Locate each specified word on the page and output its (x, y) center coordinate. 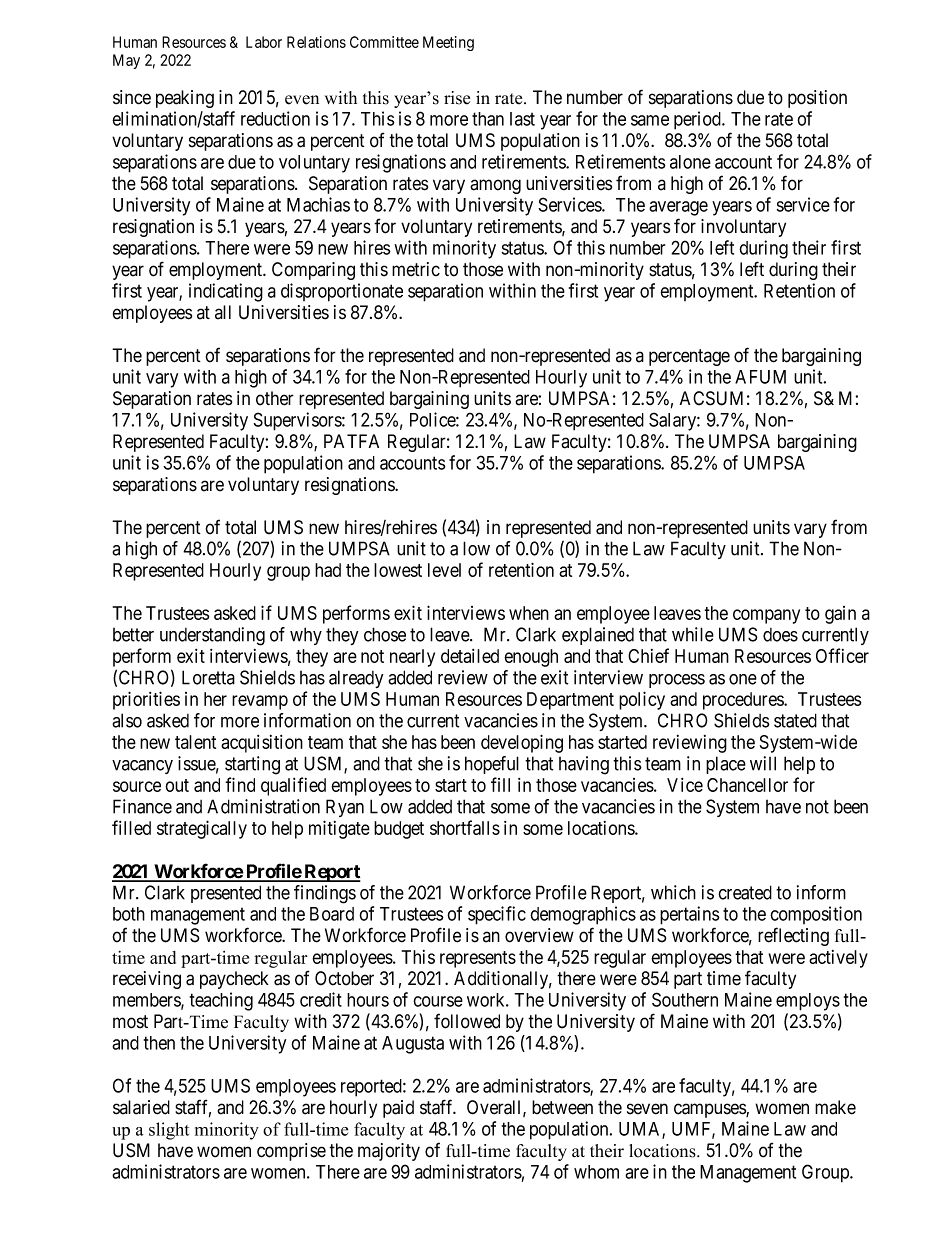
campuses (710, 1110)
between (562, 1107)
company (766, 616)
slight (169, 1131)
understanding (212, 636)
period (698, 120)
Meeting (448, 43)
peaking (185, 99)
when (529, 613)
